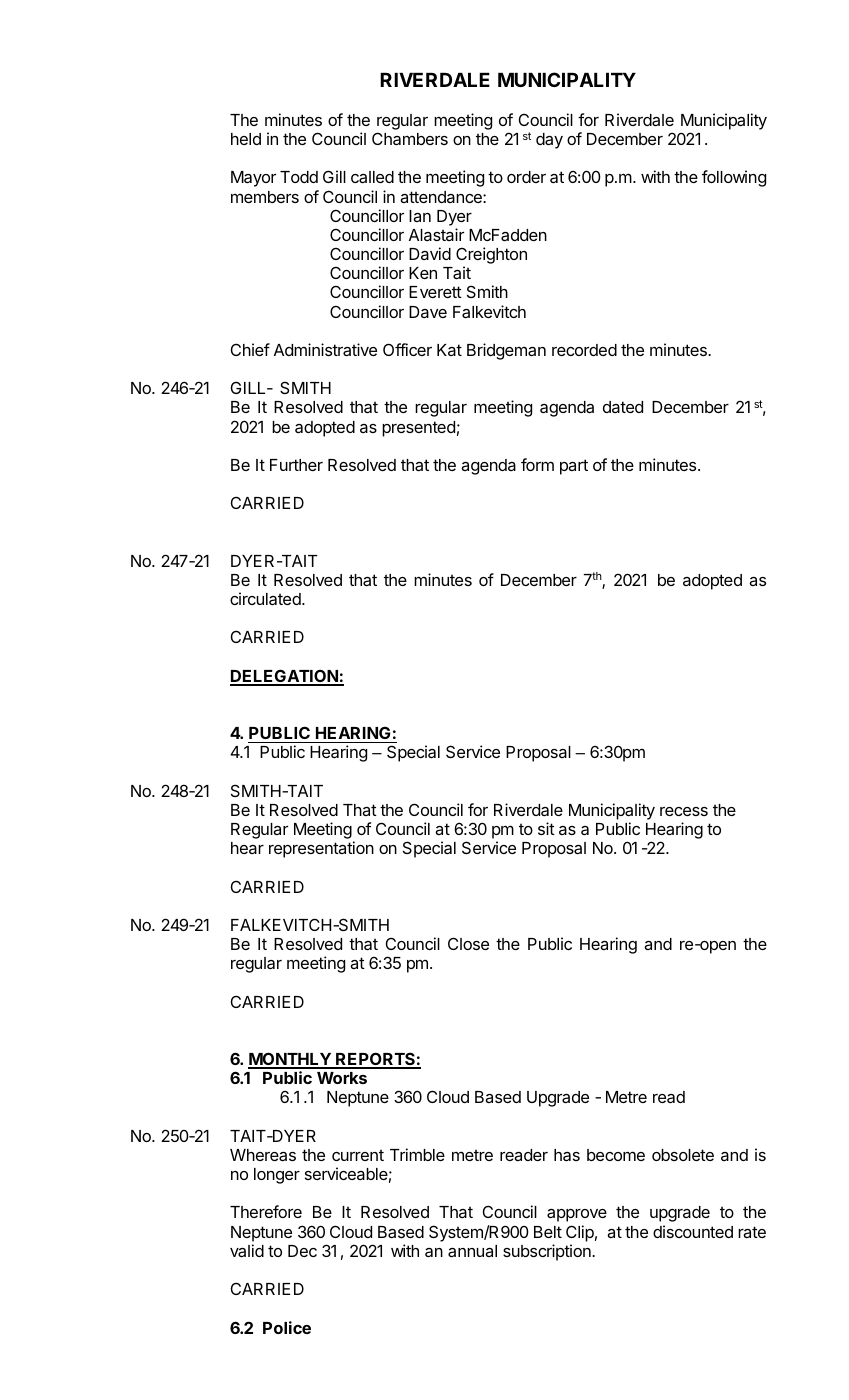 The image size is (849, 1400). Describe the element at coordinates (526, 177) in the document. I see `order` at that location.
